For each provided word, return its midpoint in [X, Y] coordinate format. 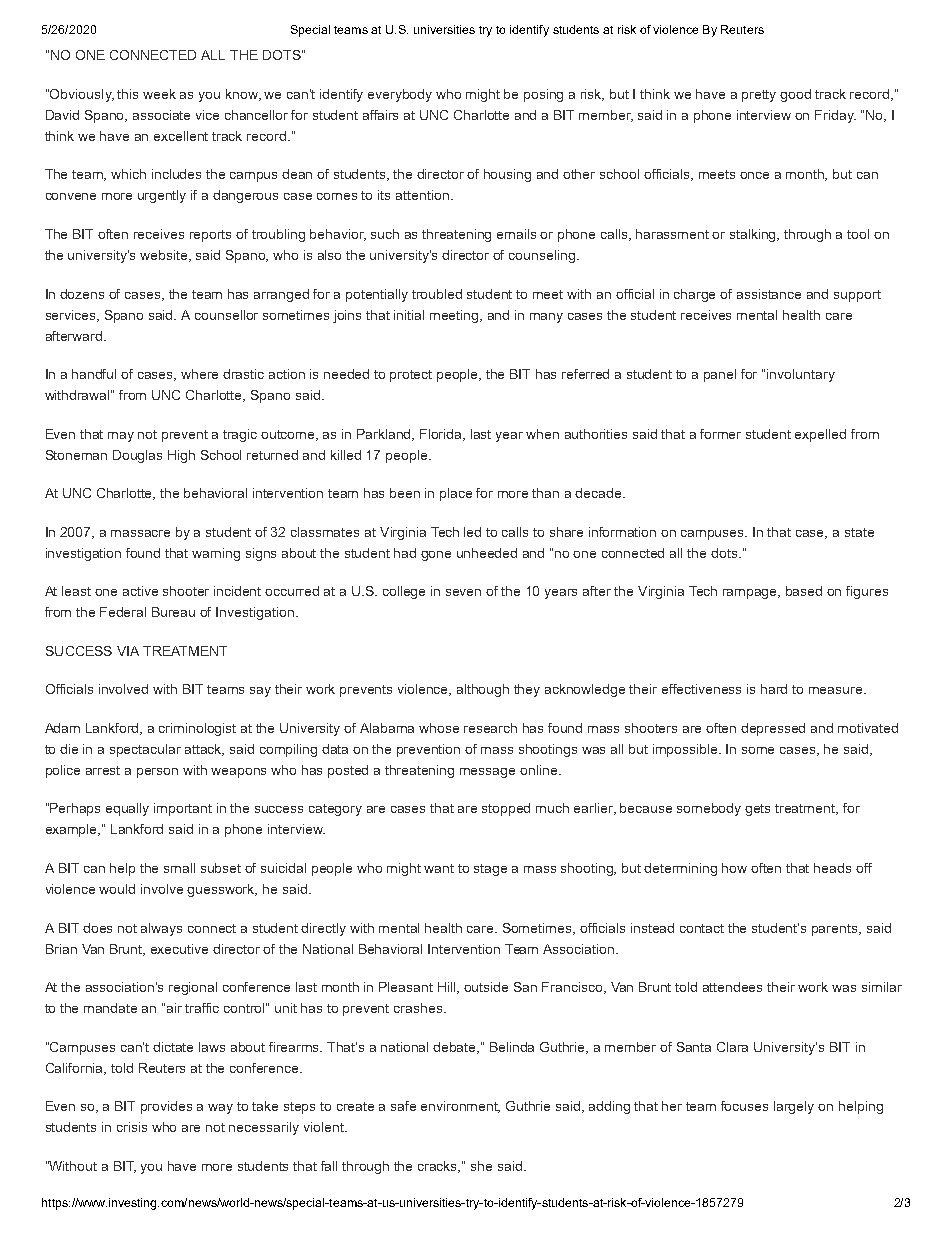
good [795, 95]
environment [460, 1107]
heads [832, 868]
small [179, 868]
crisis [132, 1127]
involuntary [801, 375]
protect [411, 376]
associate [161, 115]
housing [507, 175]
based [804, 591]
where [199, 374]
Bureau [173, 612]
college [404, 592]
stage [490, 870]
